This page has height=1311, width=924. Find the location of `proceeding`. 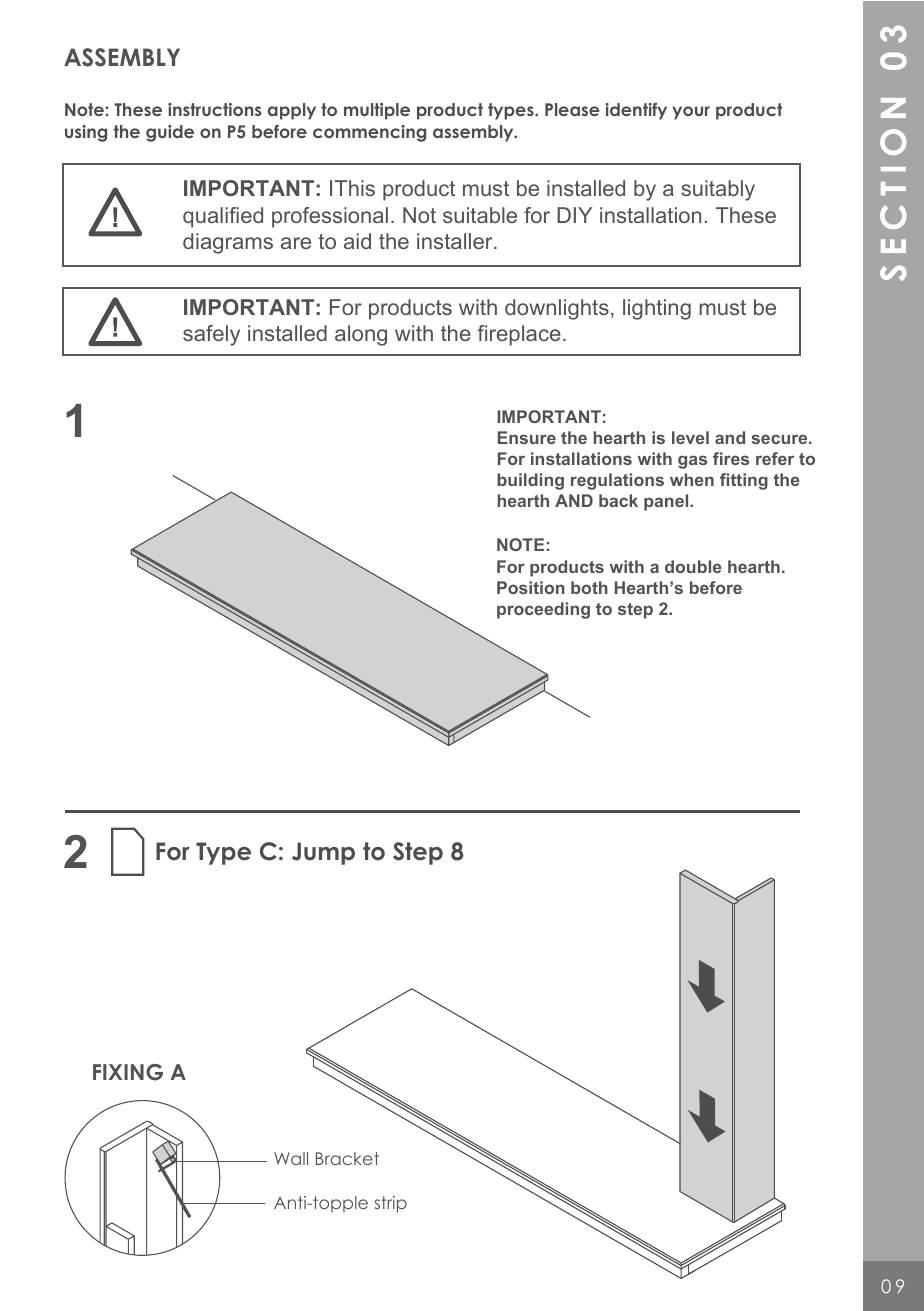

proceeding is located at coordinates (543, 610).
